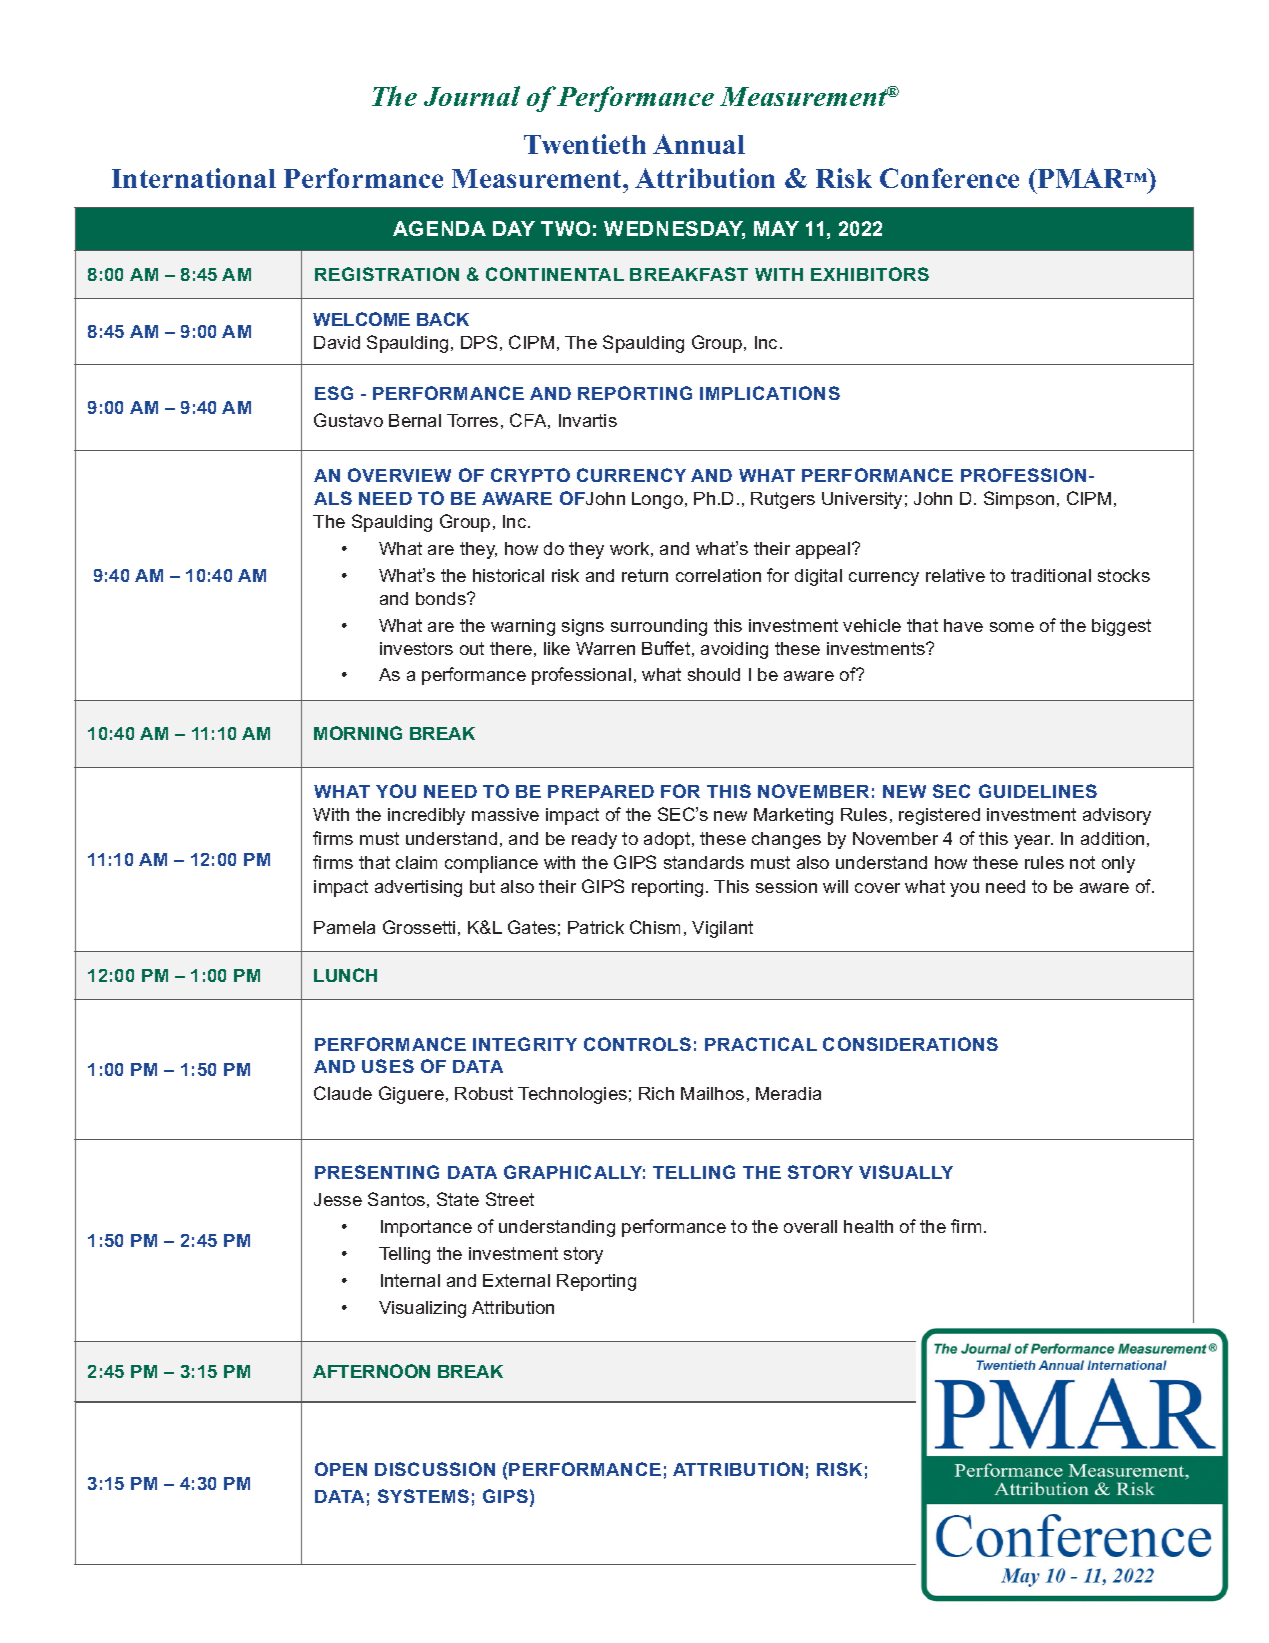 Image resolution: width=1269 pixels, height=1643 pixels. Describe the element at coordinates (949, 178) in the screenshot. I see `Conference` at that location.
